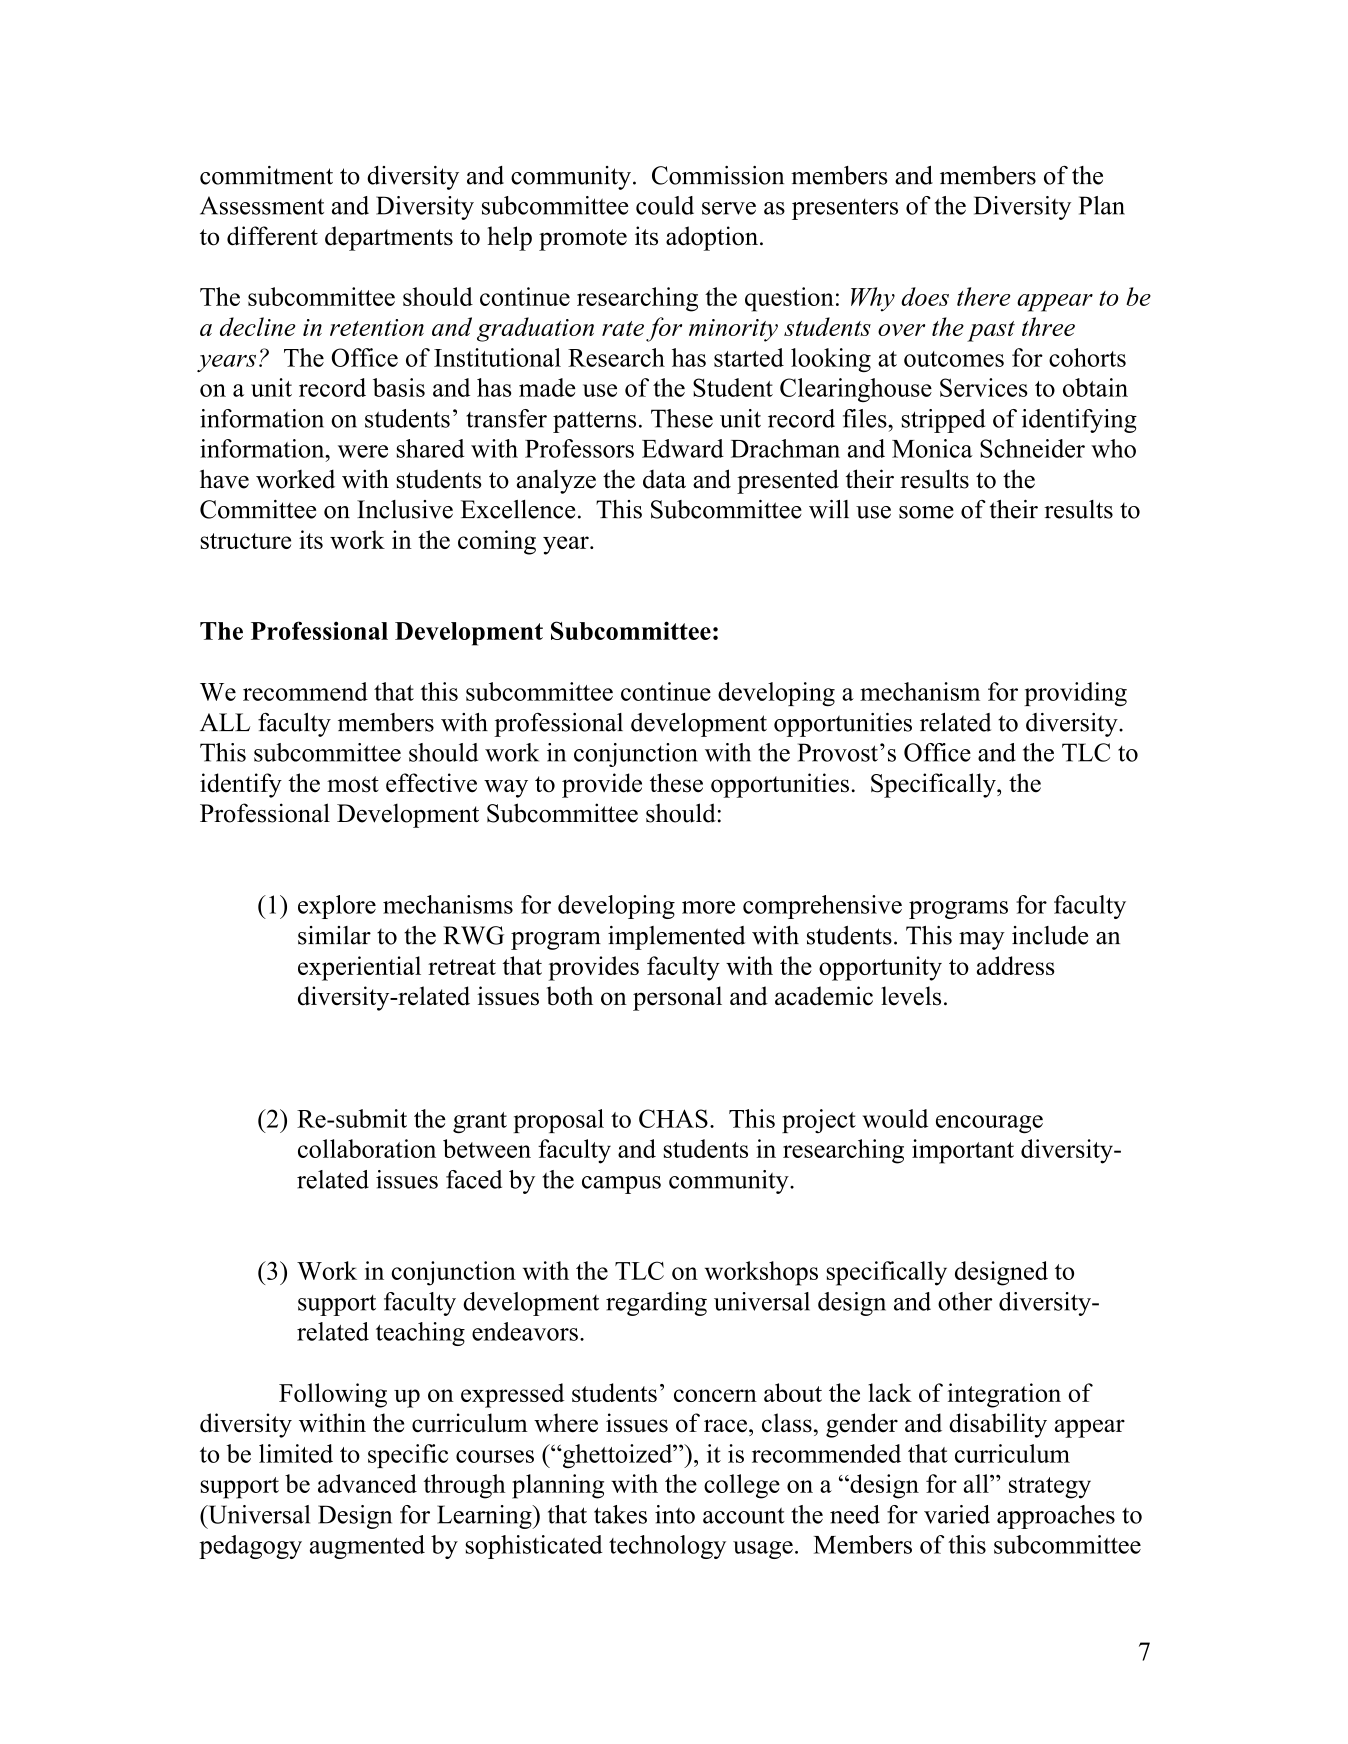 The height and width of the document is (1744, 1348). Describe the element at coordinates (963, 1151) in the document. I see `important` at that location.
